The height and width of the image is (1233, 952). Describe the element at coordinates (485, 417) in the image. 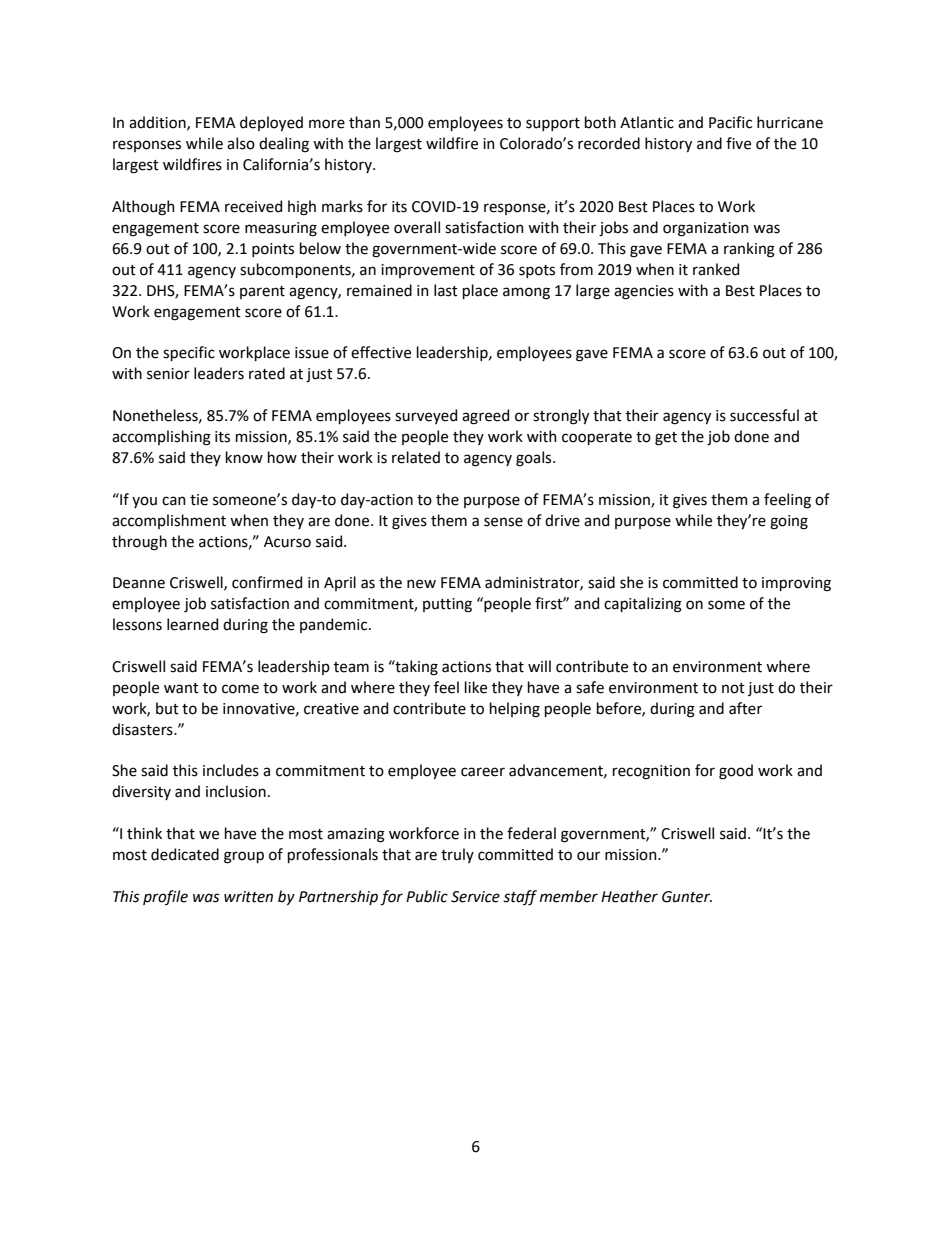

I see `agreed` at that location.
